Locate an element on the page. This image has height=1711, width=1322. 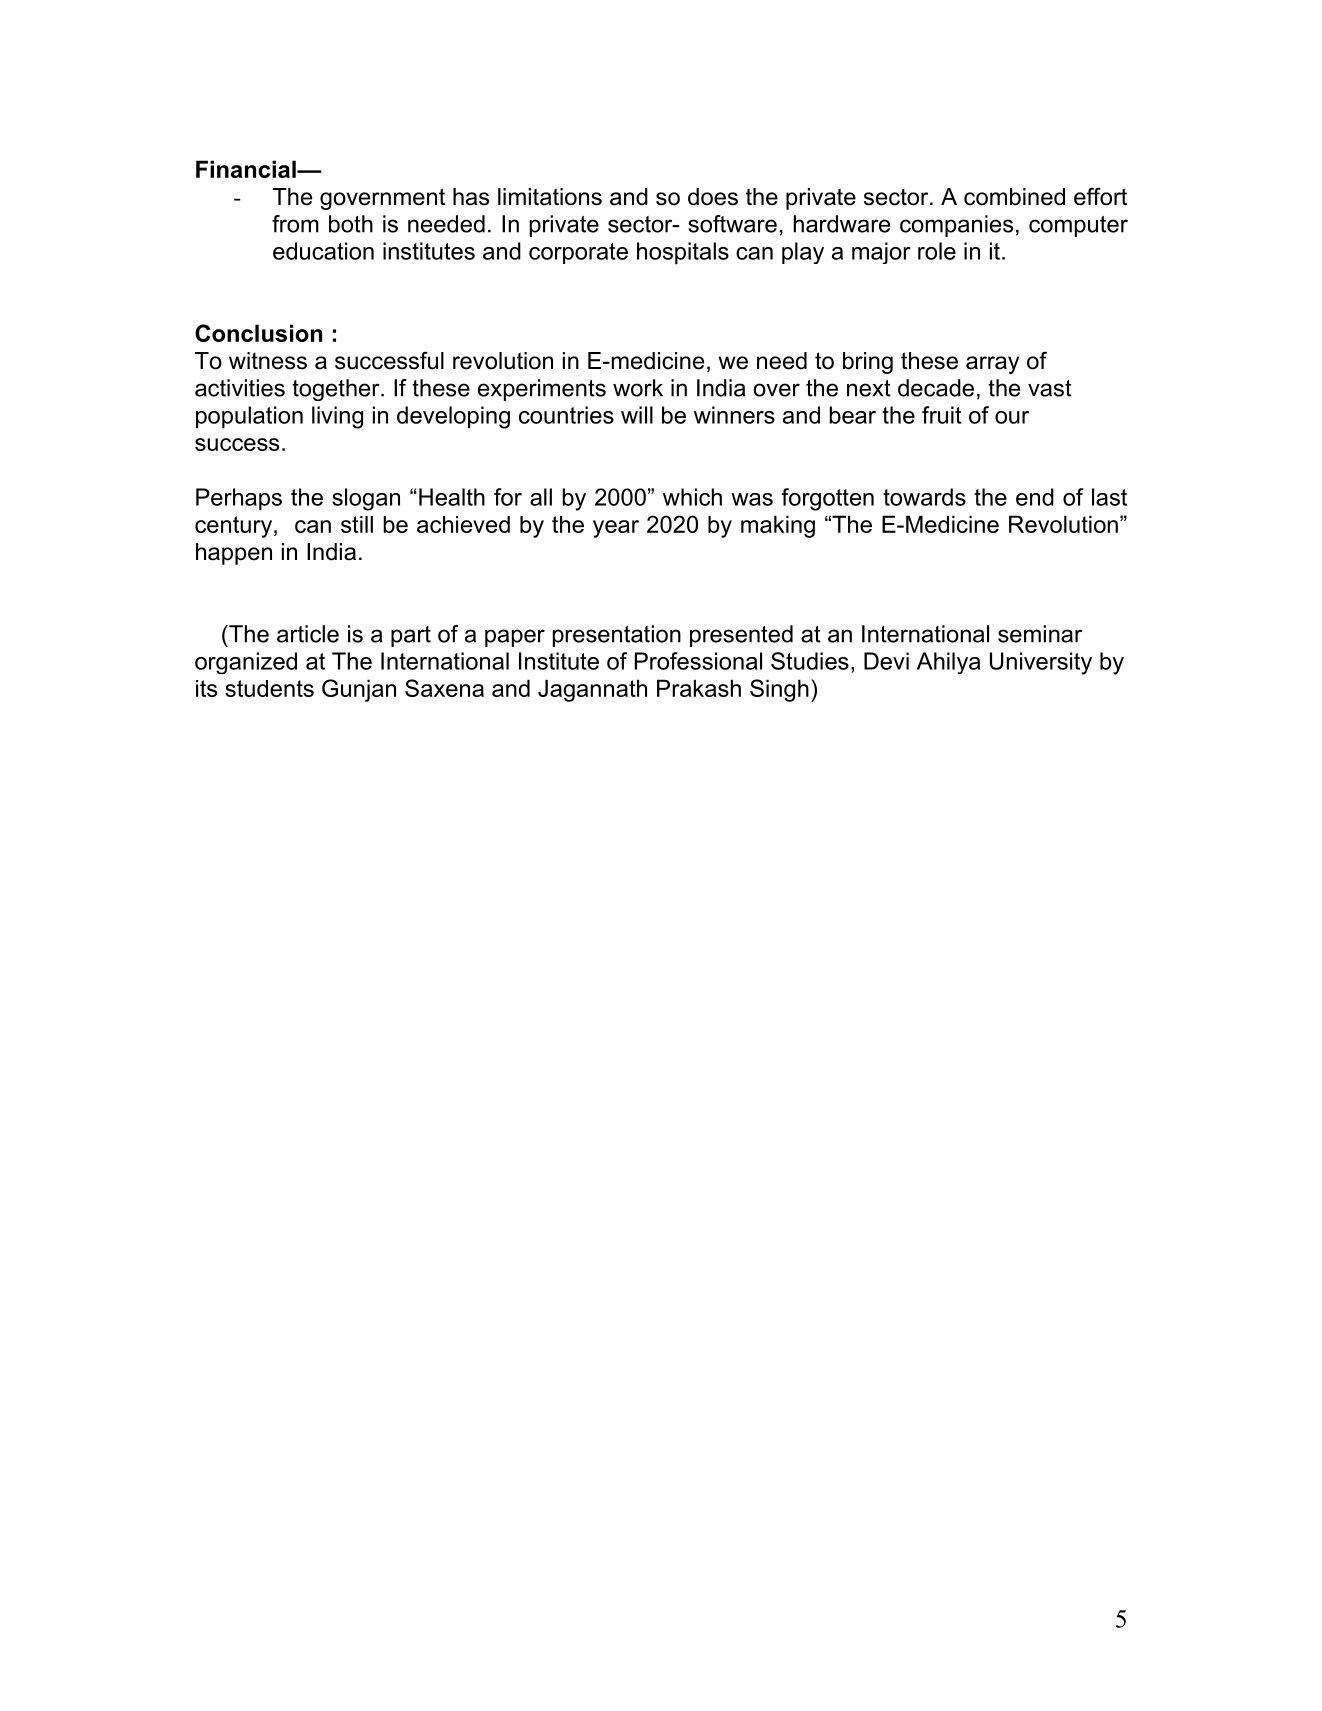
still is located at coordinates (357, 524).
